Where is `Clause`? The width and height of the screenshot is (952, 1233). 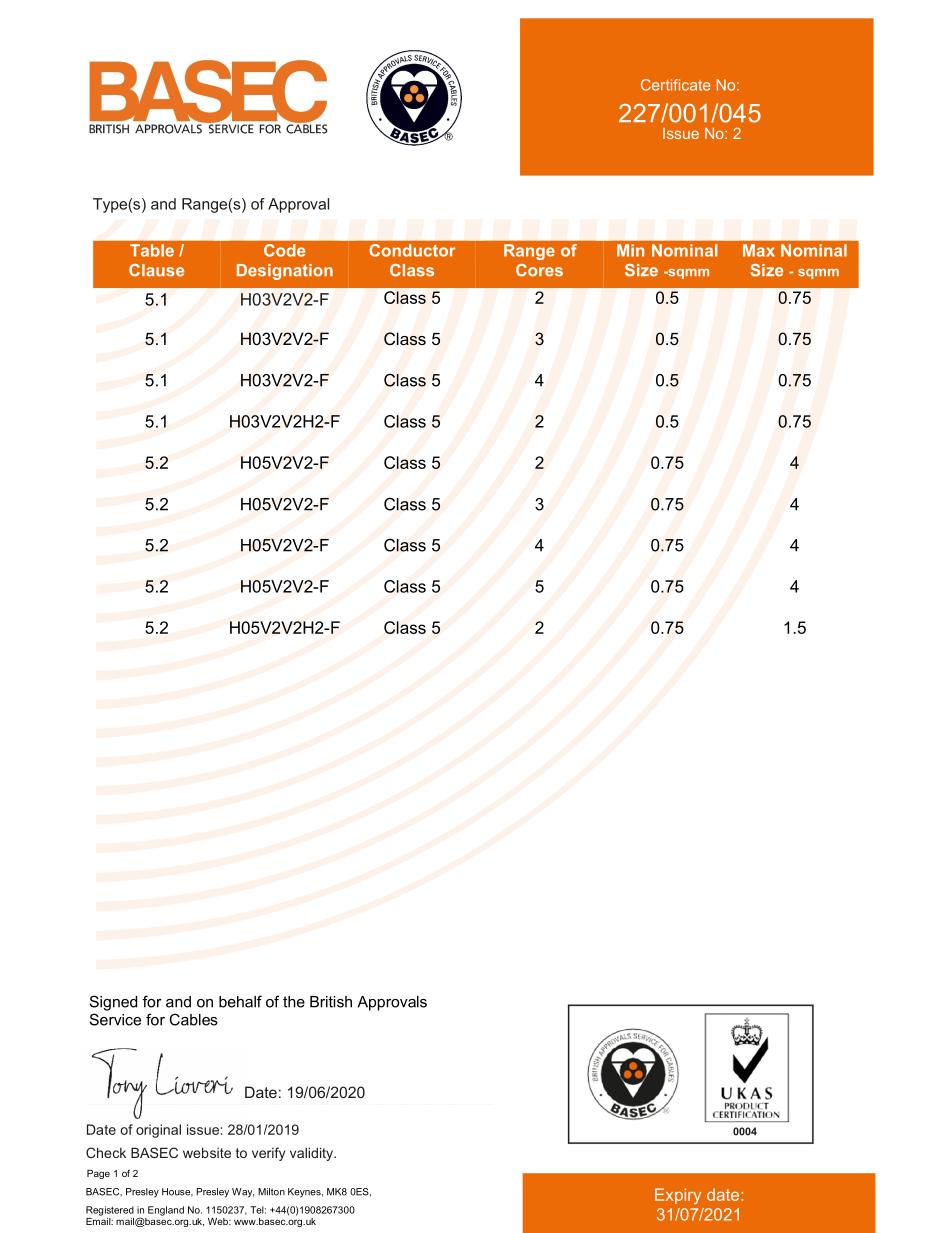 Clause is located at coordinates (156, 270).
